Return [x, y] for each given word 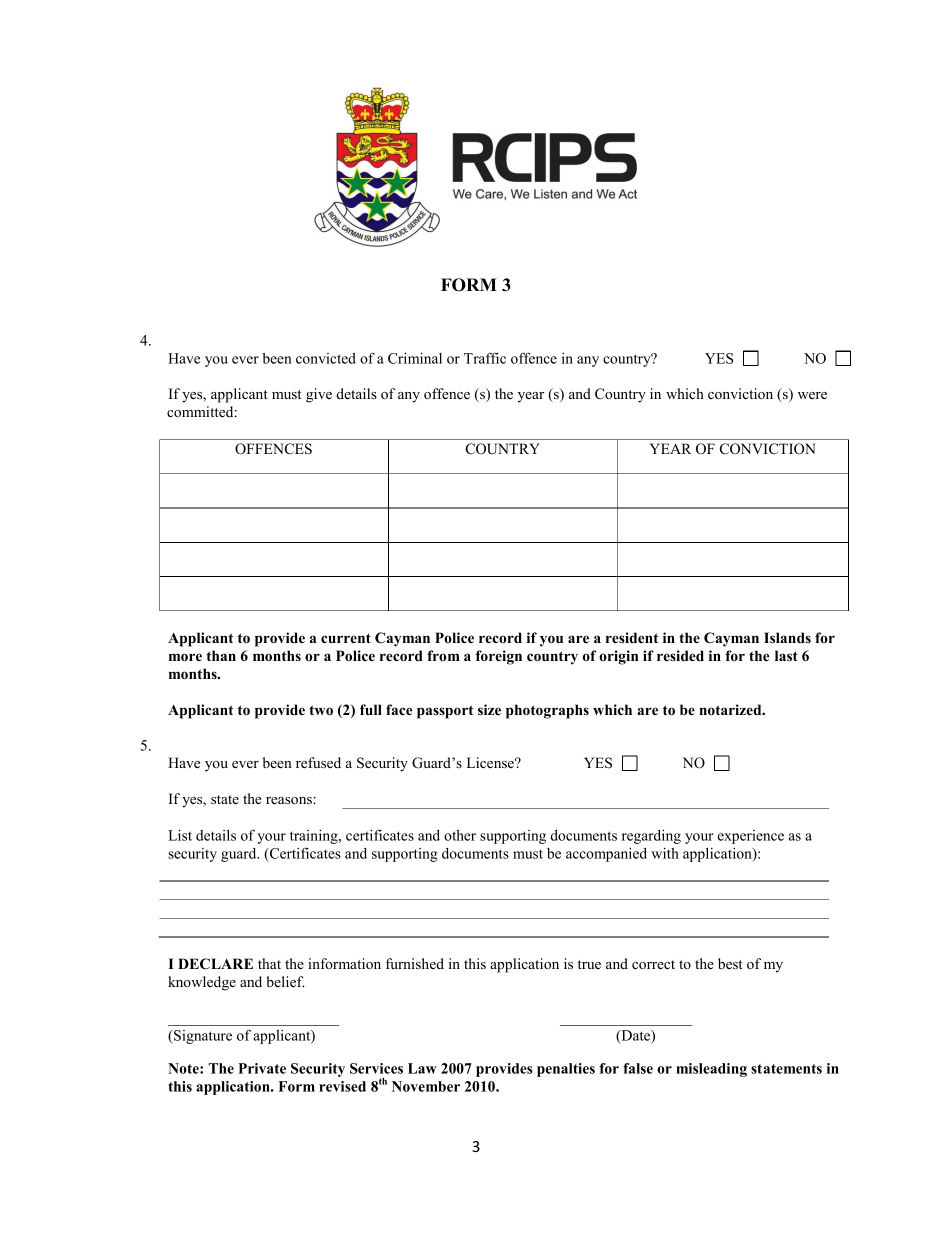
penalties [566, 1070]
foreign [499, 657]
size [489, 709]
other [460, 835]
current [346, 638]
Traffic [485, 358]
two [321, 710]
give [319, 395]
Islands [787, 637]
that [269, 963]
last [786, 655]
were [812, 395]
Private [262, 1068]
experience [751, 837]
